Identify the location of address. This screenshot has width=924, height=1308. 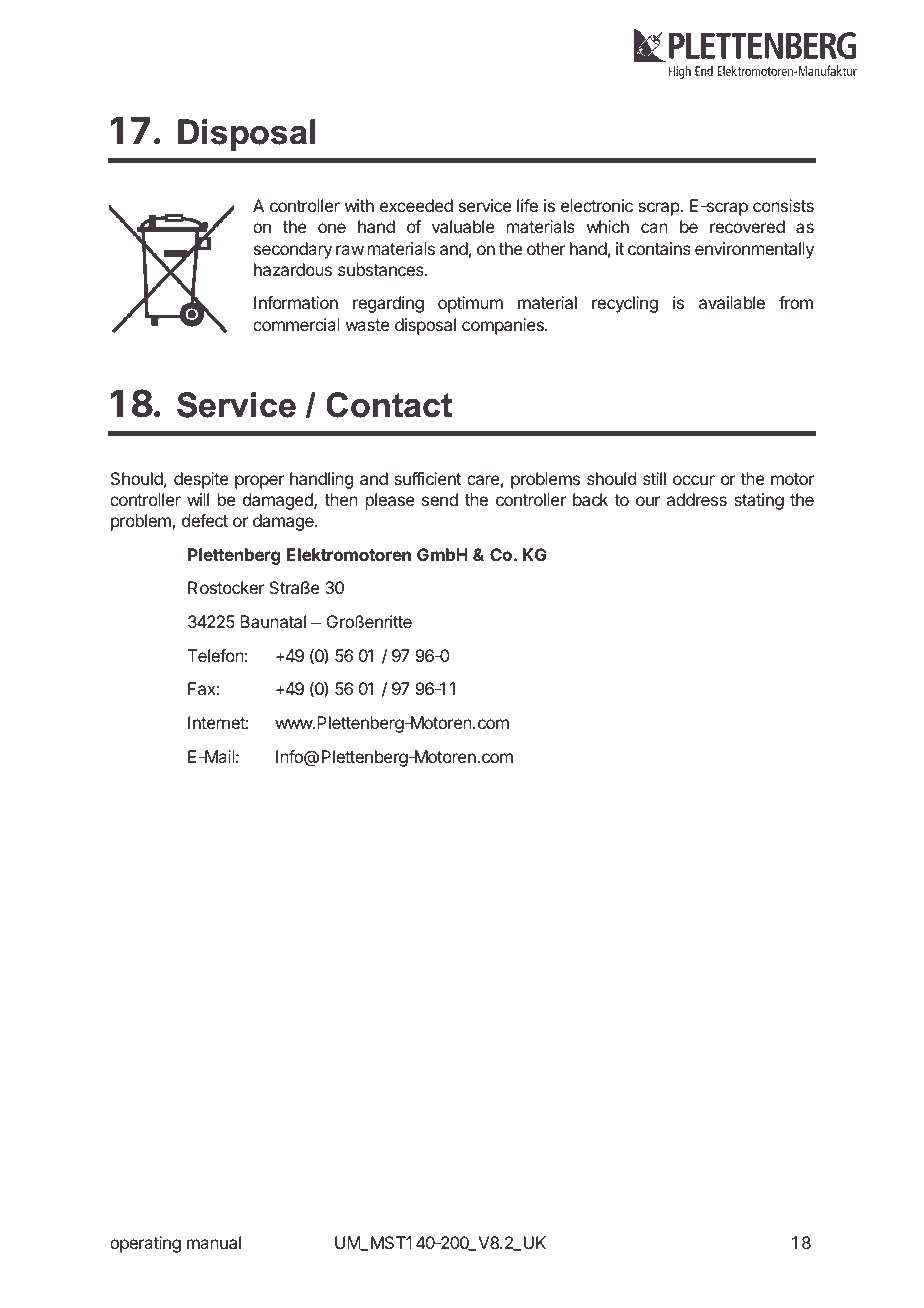
(697, 499).
